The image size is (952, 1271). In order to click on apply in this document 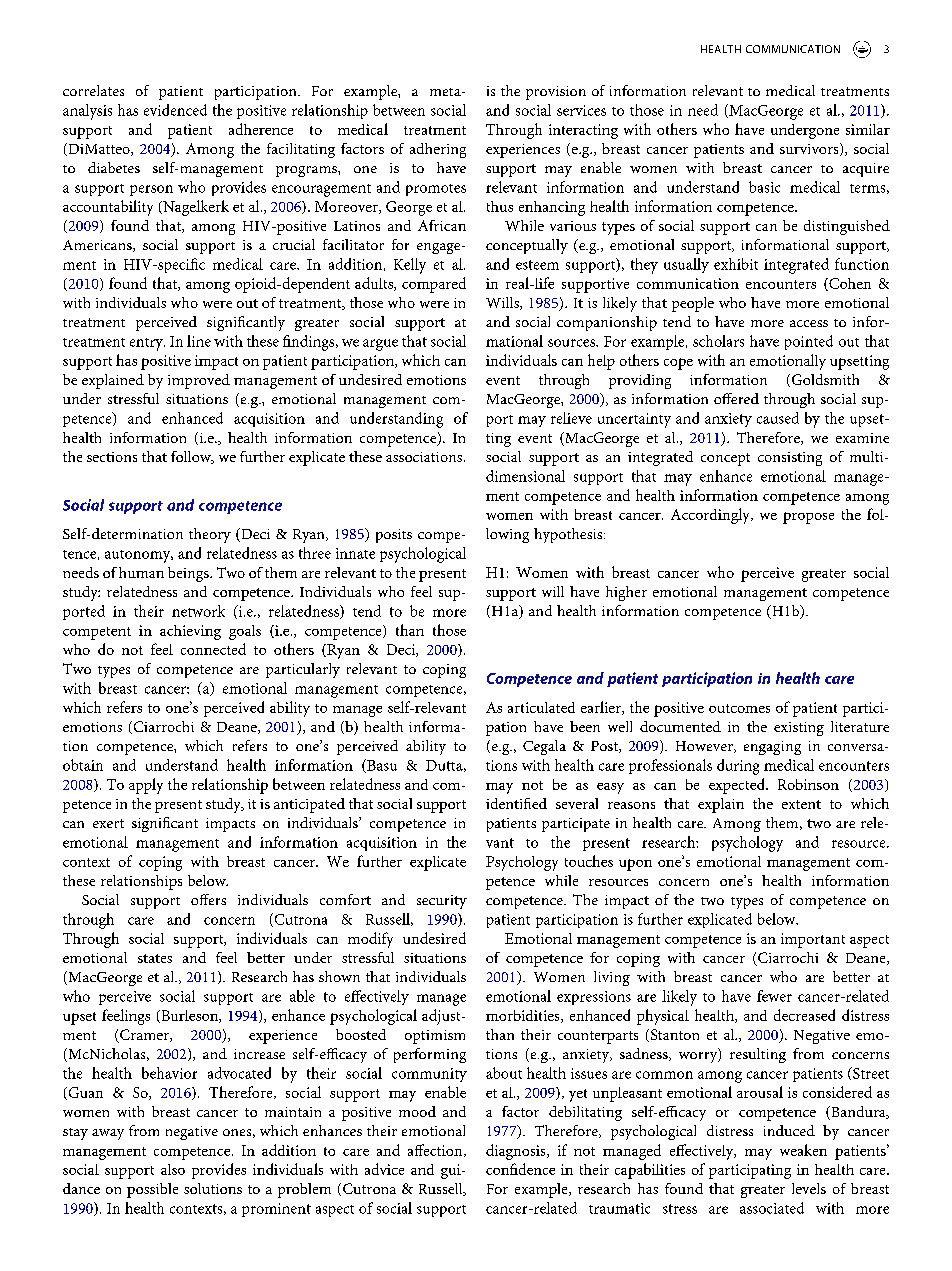, I will do `click(146, 786)`.
